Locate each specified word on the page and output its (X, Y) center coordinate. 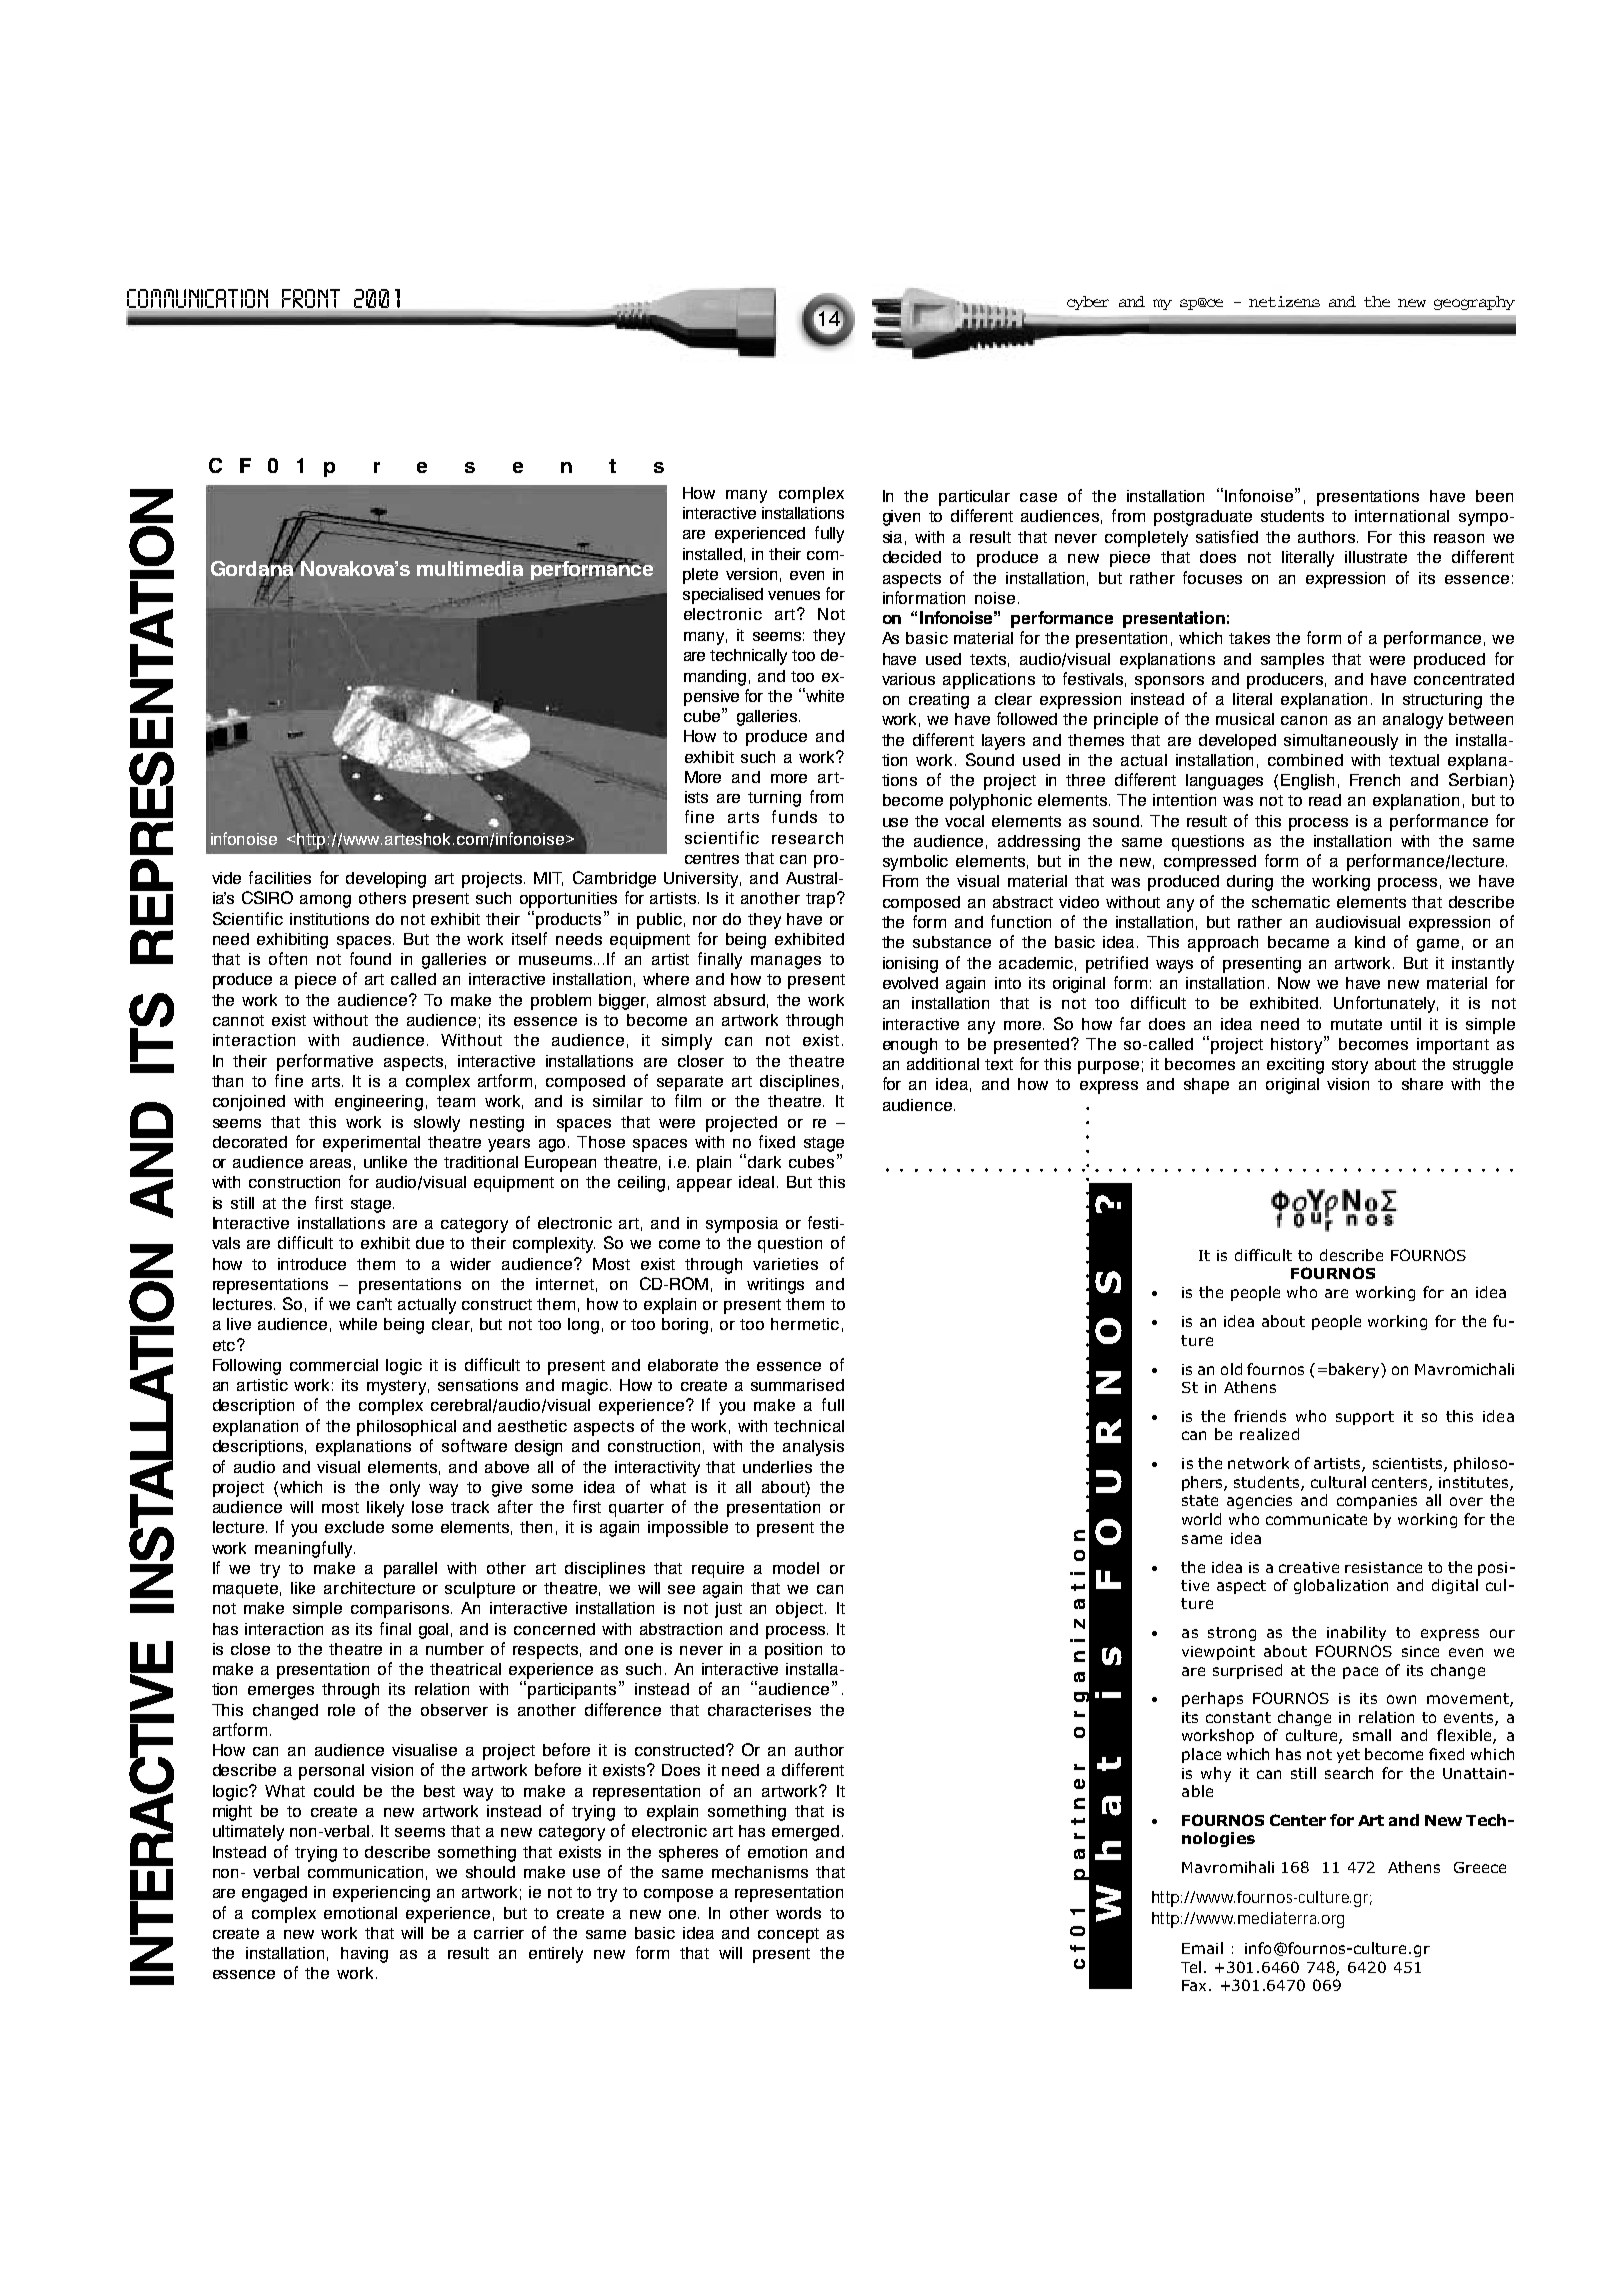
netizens (1284, 301)
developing (386, 880)
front (311, 298)
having (364, 1955)
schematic (1291, 902)
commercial (334, 1365)
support (1365, 1418)
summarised (797, 1385)
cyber (1088, 303)
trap (820, 900)
